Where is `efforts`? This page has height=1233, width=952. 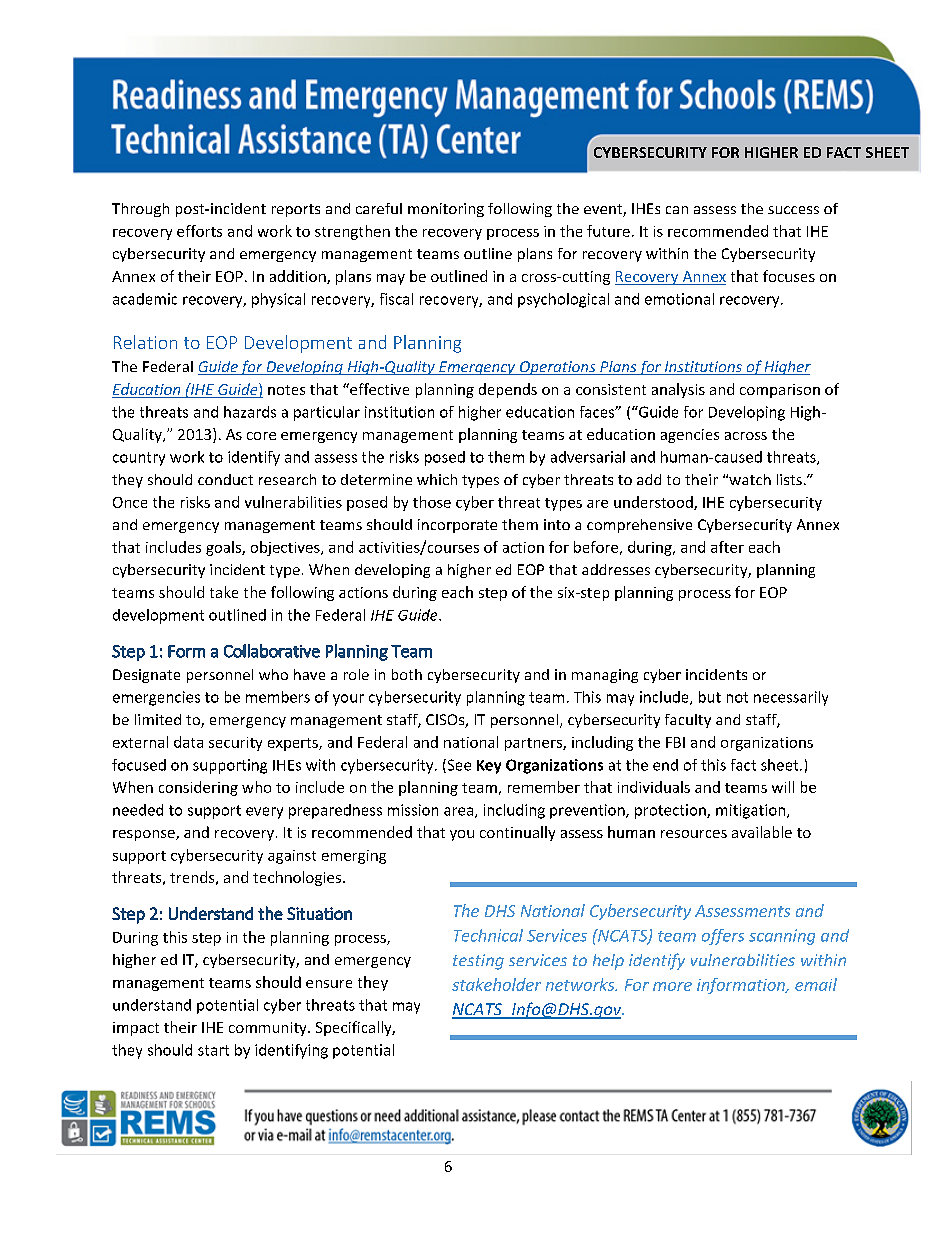
efforts is located at coordinates (199, 231).
